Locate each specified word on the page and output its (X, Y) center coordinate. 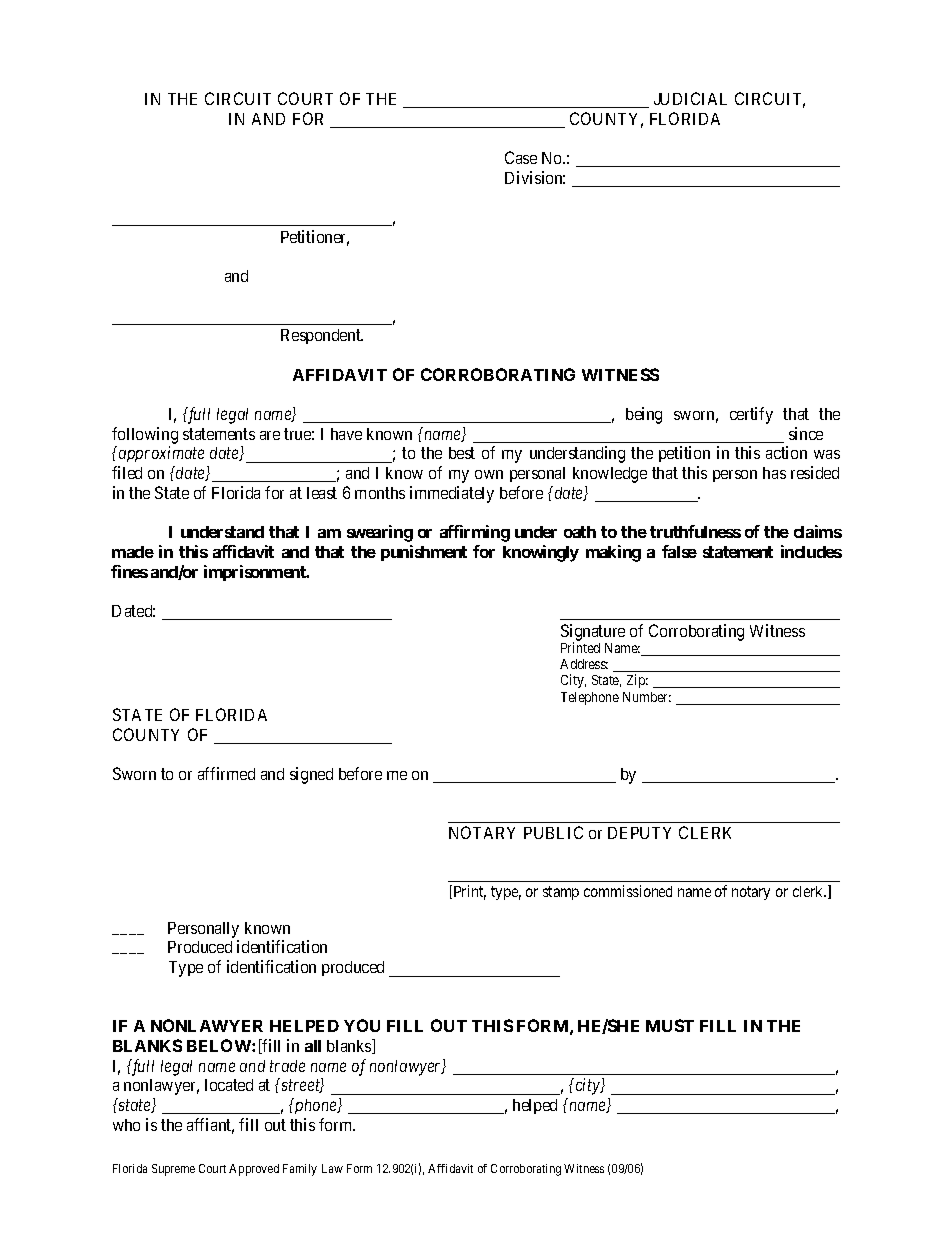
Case (521, 157)
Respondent (322, 336)
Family (300, 1170)
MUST (670, 1025)
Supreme (173, 1170)
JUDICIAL (690, 98)
